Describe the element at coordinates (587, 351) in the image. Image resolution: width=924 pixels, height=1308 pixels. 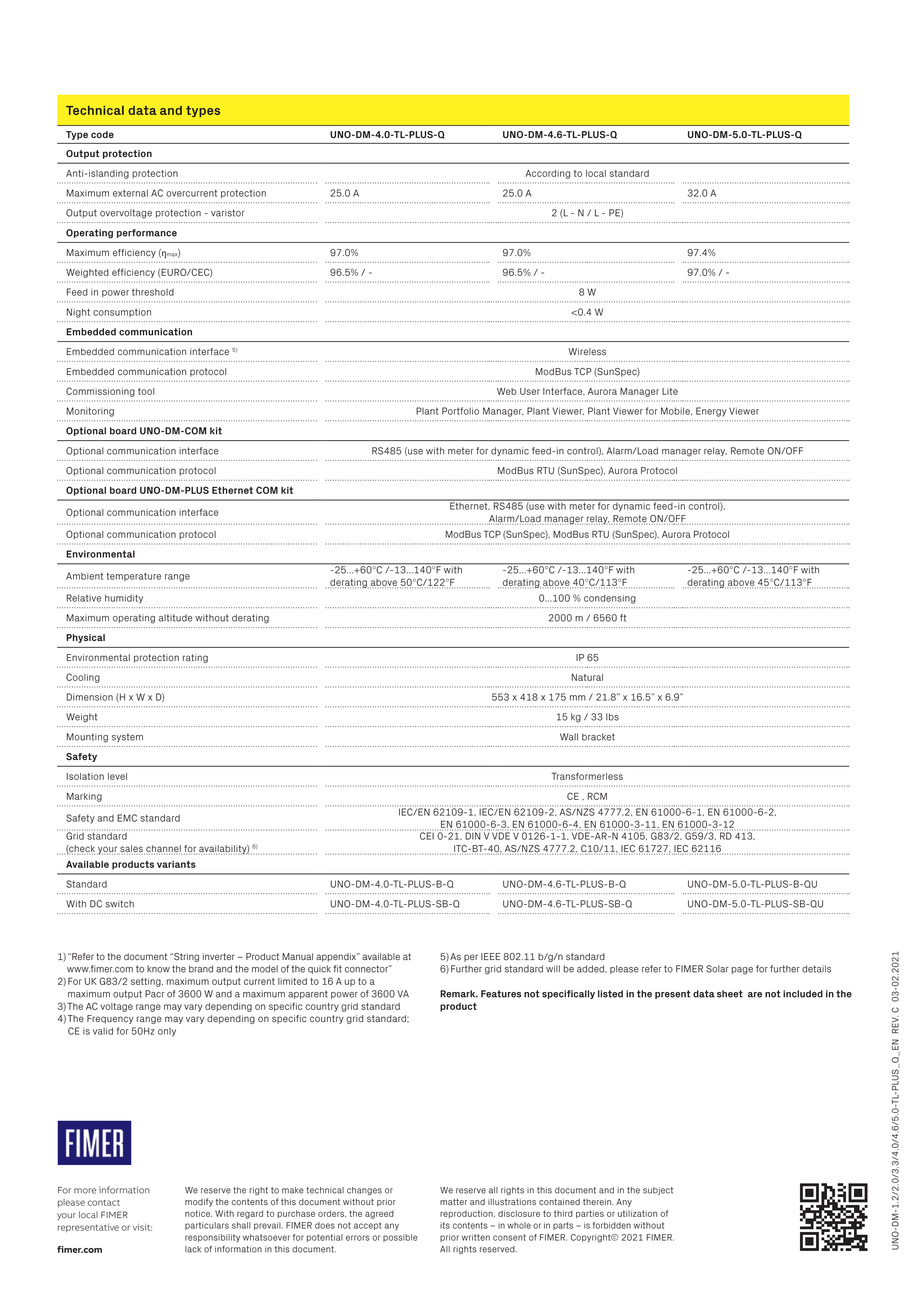
I see `Wireless` at that location.
